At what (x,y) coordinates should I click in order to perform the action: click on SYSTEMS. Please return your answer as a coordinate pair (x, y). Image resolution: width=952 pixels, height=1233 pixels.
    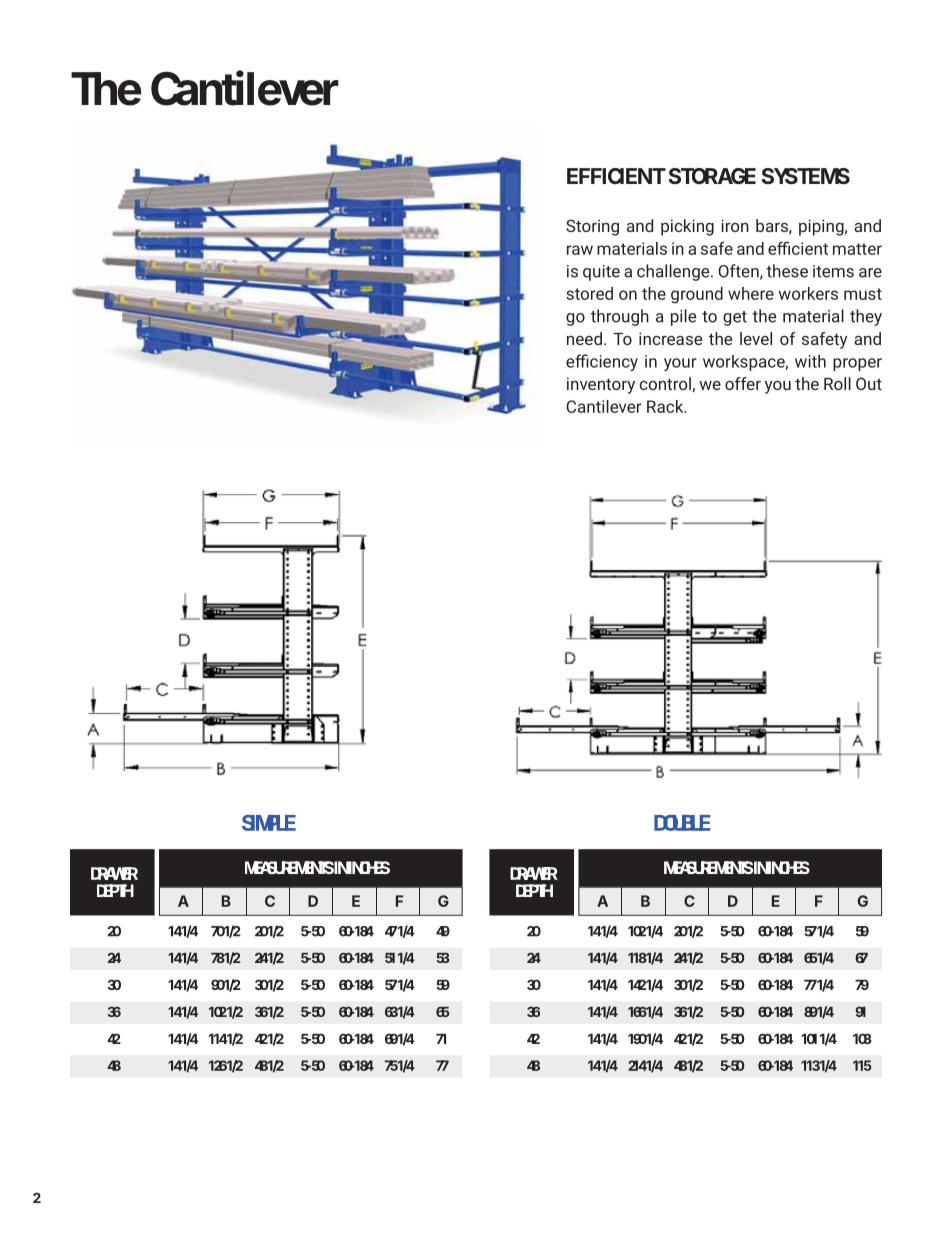
    Looking at the image, I should click on (805, 176).
